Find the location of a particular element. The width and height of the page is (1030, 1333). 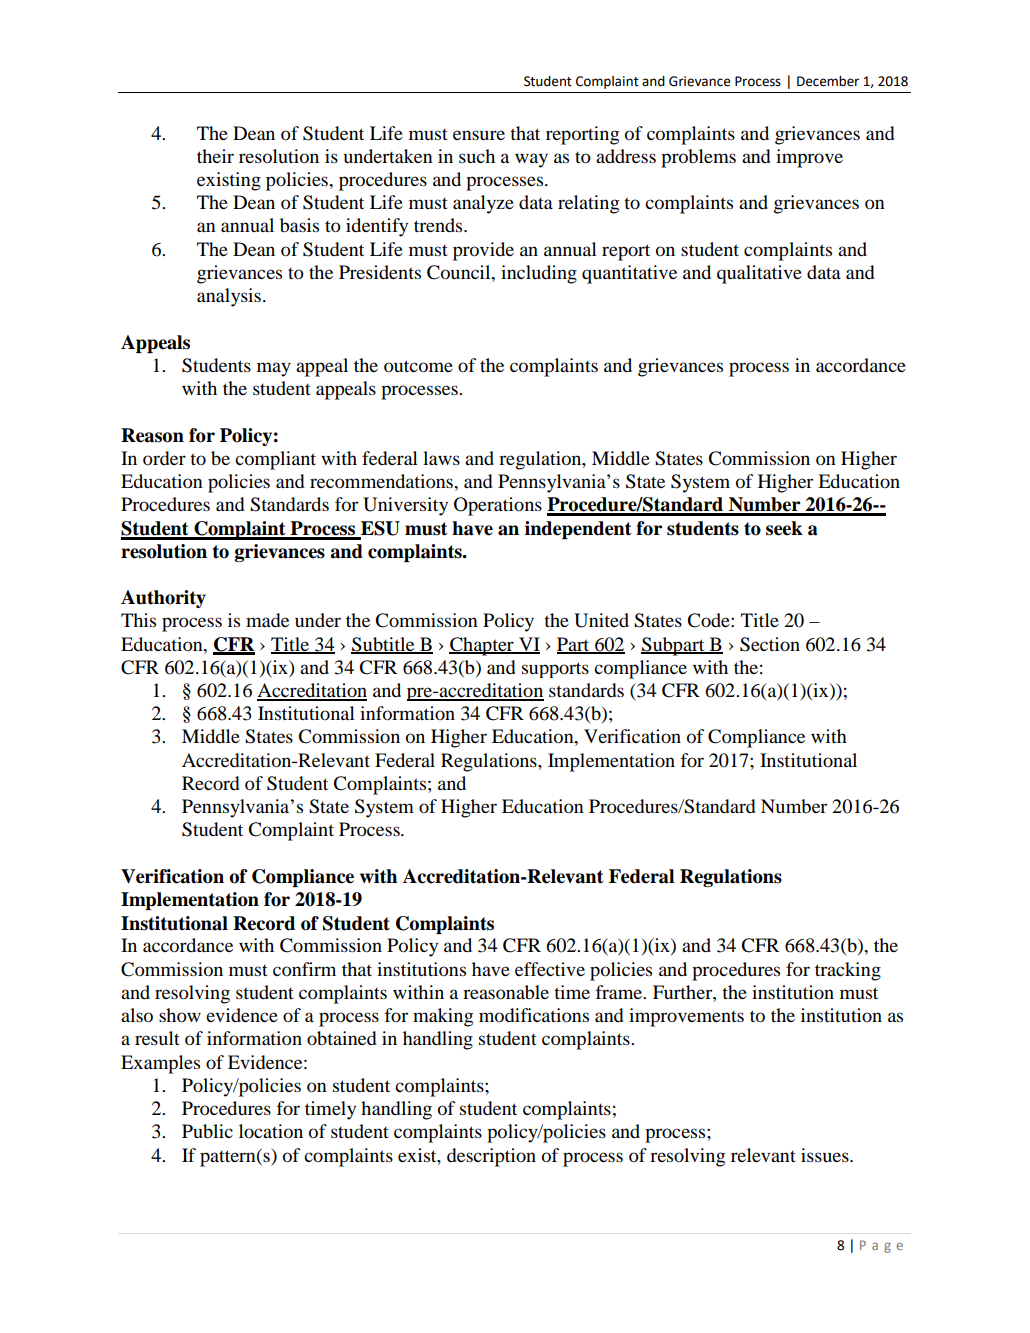

description is located at coordinates (491, 1157).
